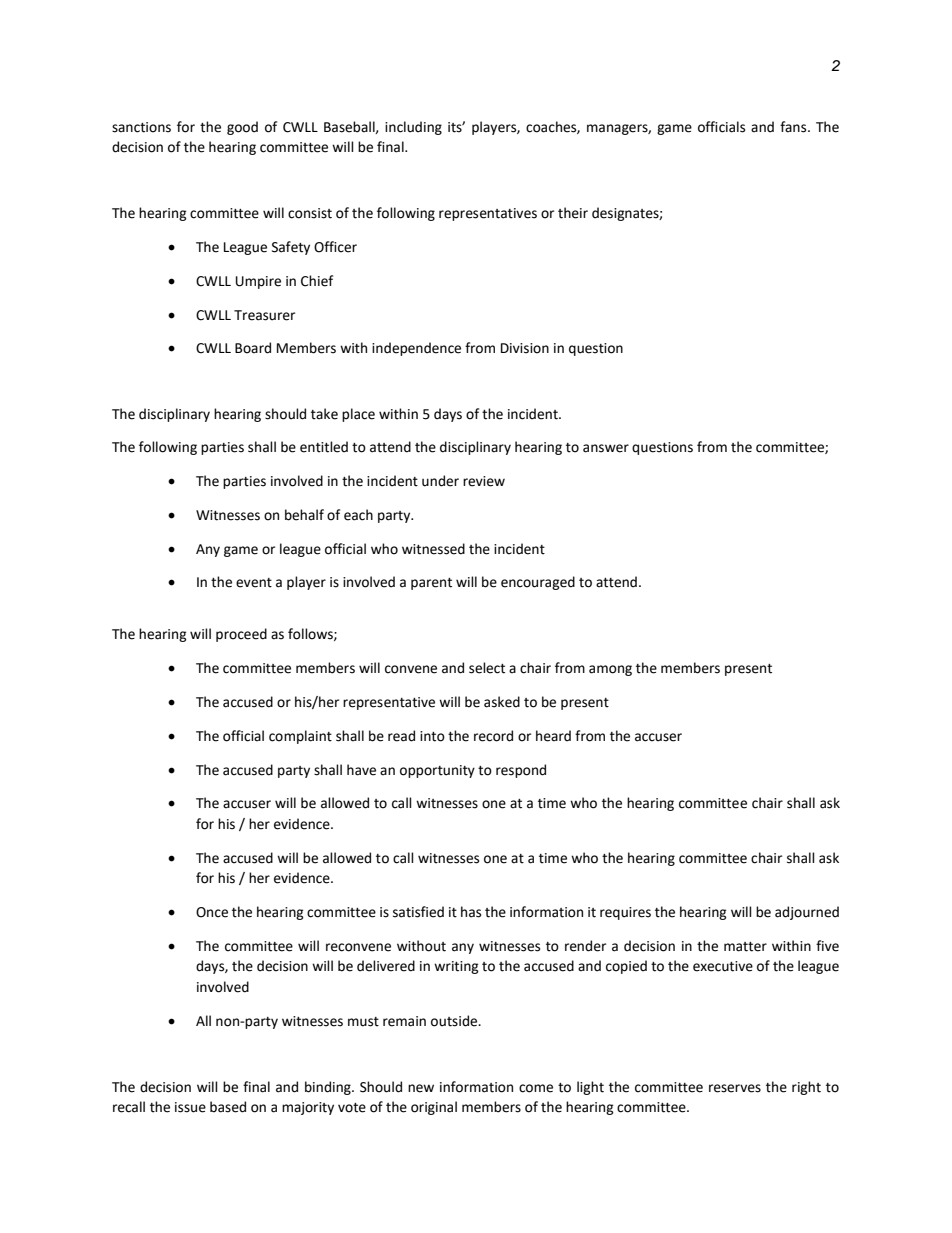 The image size is (952, 1233). I want to click on select, so click(487, 668).
